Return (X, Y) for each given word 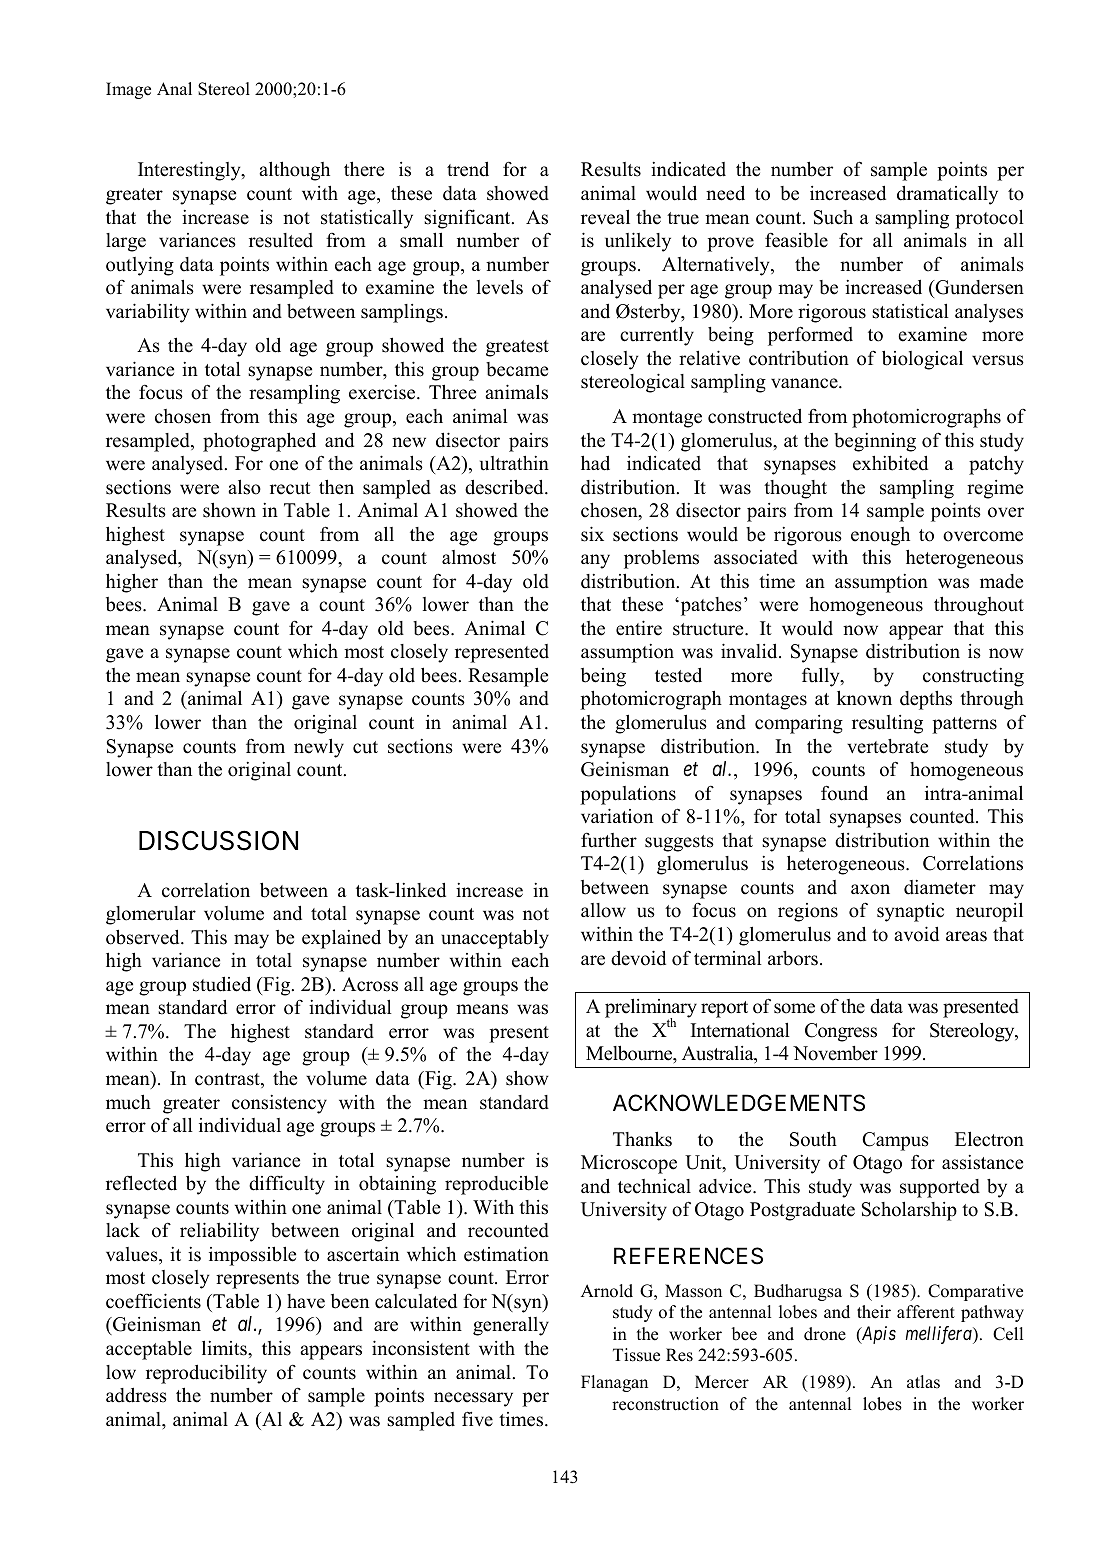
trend (468, 169)
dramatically (947, 195)
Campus (895, 1141)
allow (603, 910)
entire (639, 628)
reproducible (496, 1185)
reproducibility (206, 1374)
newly (319, 748)
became (517, 369)
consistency (279, 1104)
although (294, 171)
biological (922, 360)
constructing (973, 677)
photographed (259, 442)
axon (870, 889)
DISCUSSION (218, 840)
